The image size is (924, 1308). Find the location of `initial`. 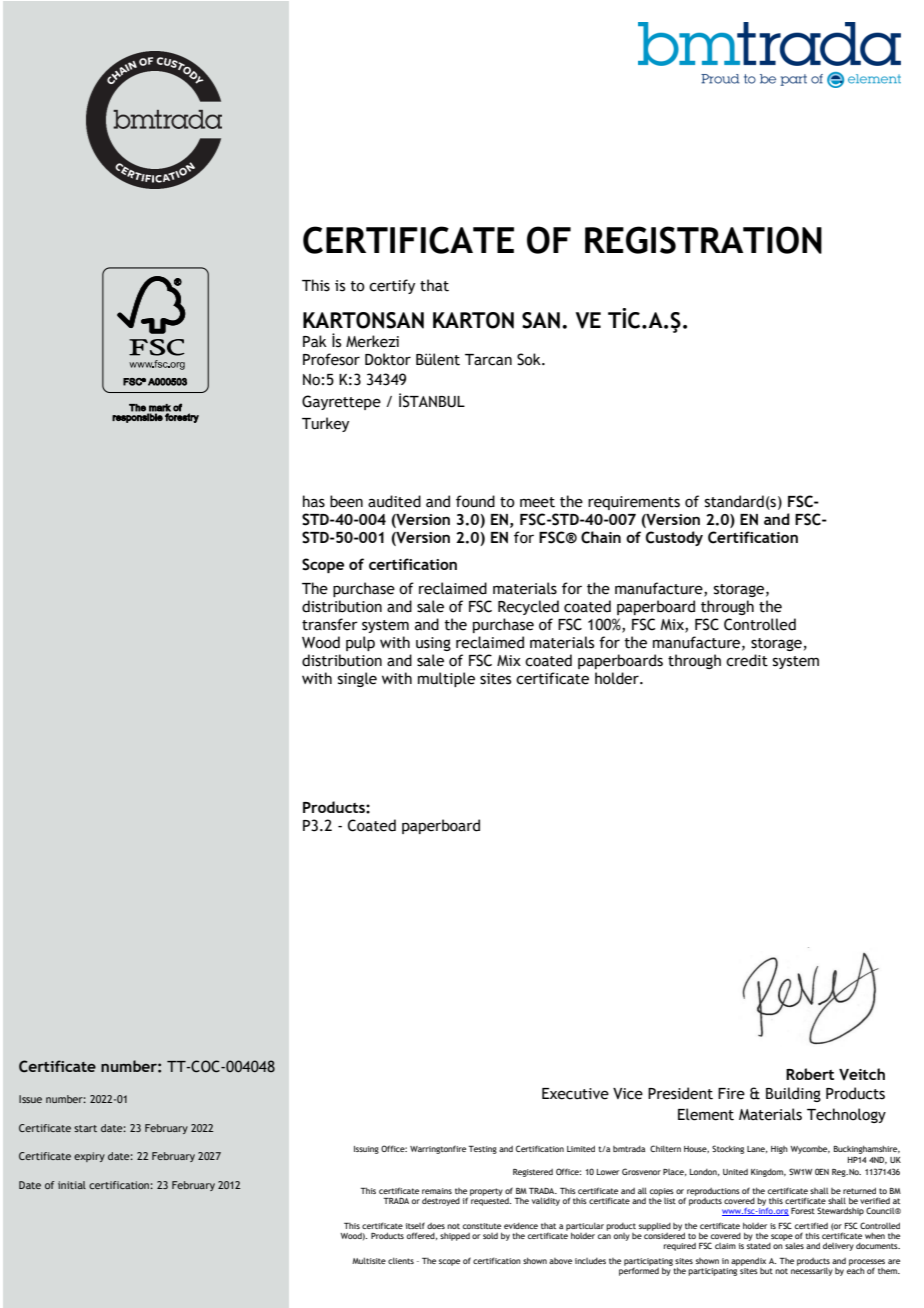

initial is located at coordinates (72, 1185).
